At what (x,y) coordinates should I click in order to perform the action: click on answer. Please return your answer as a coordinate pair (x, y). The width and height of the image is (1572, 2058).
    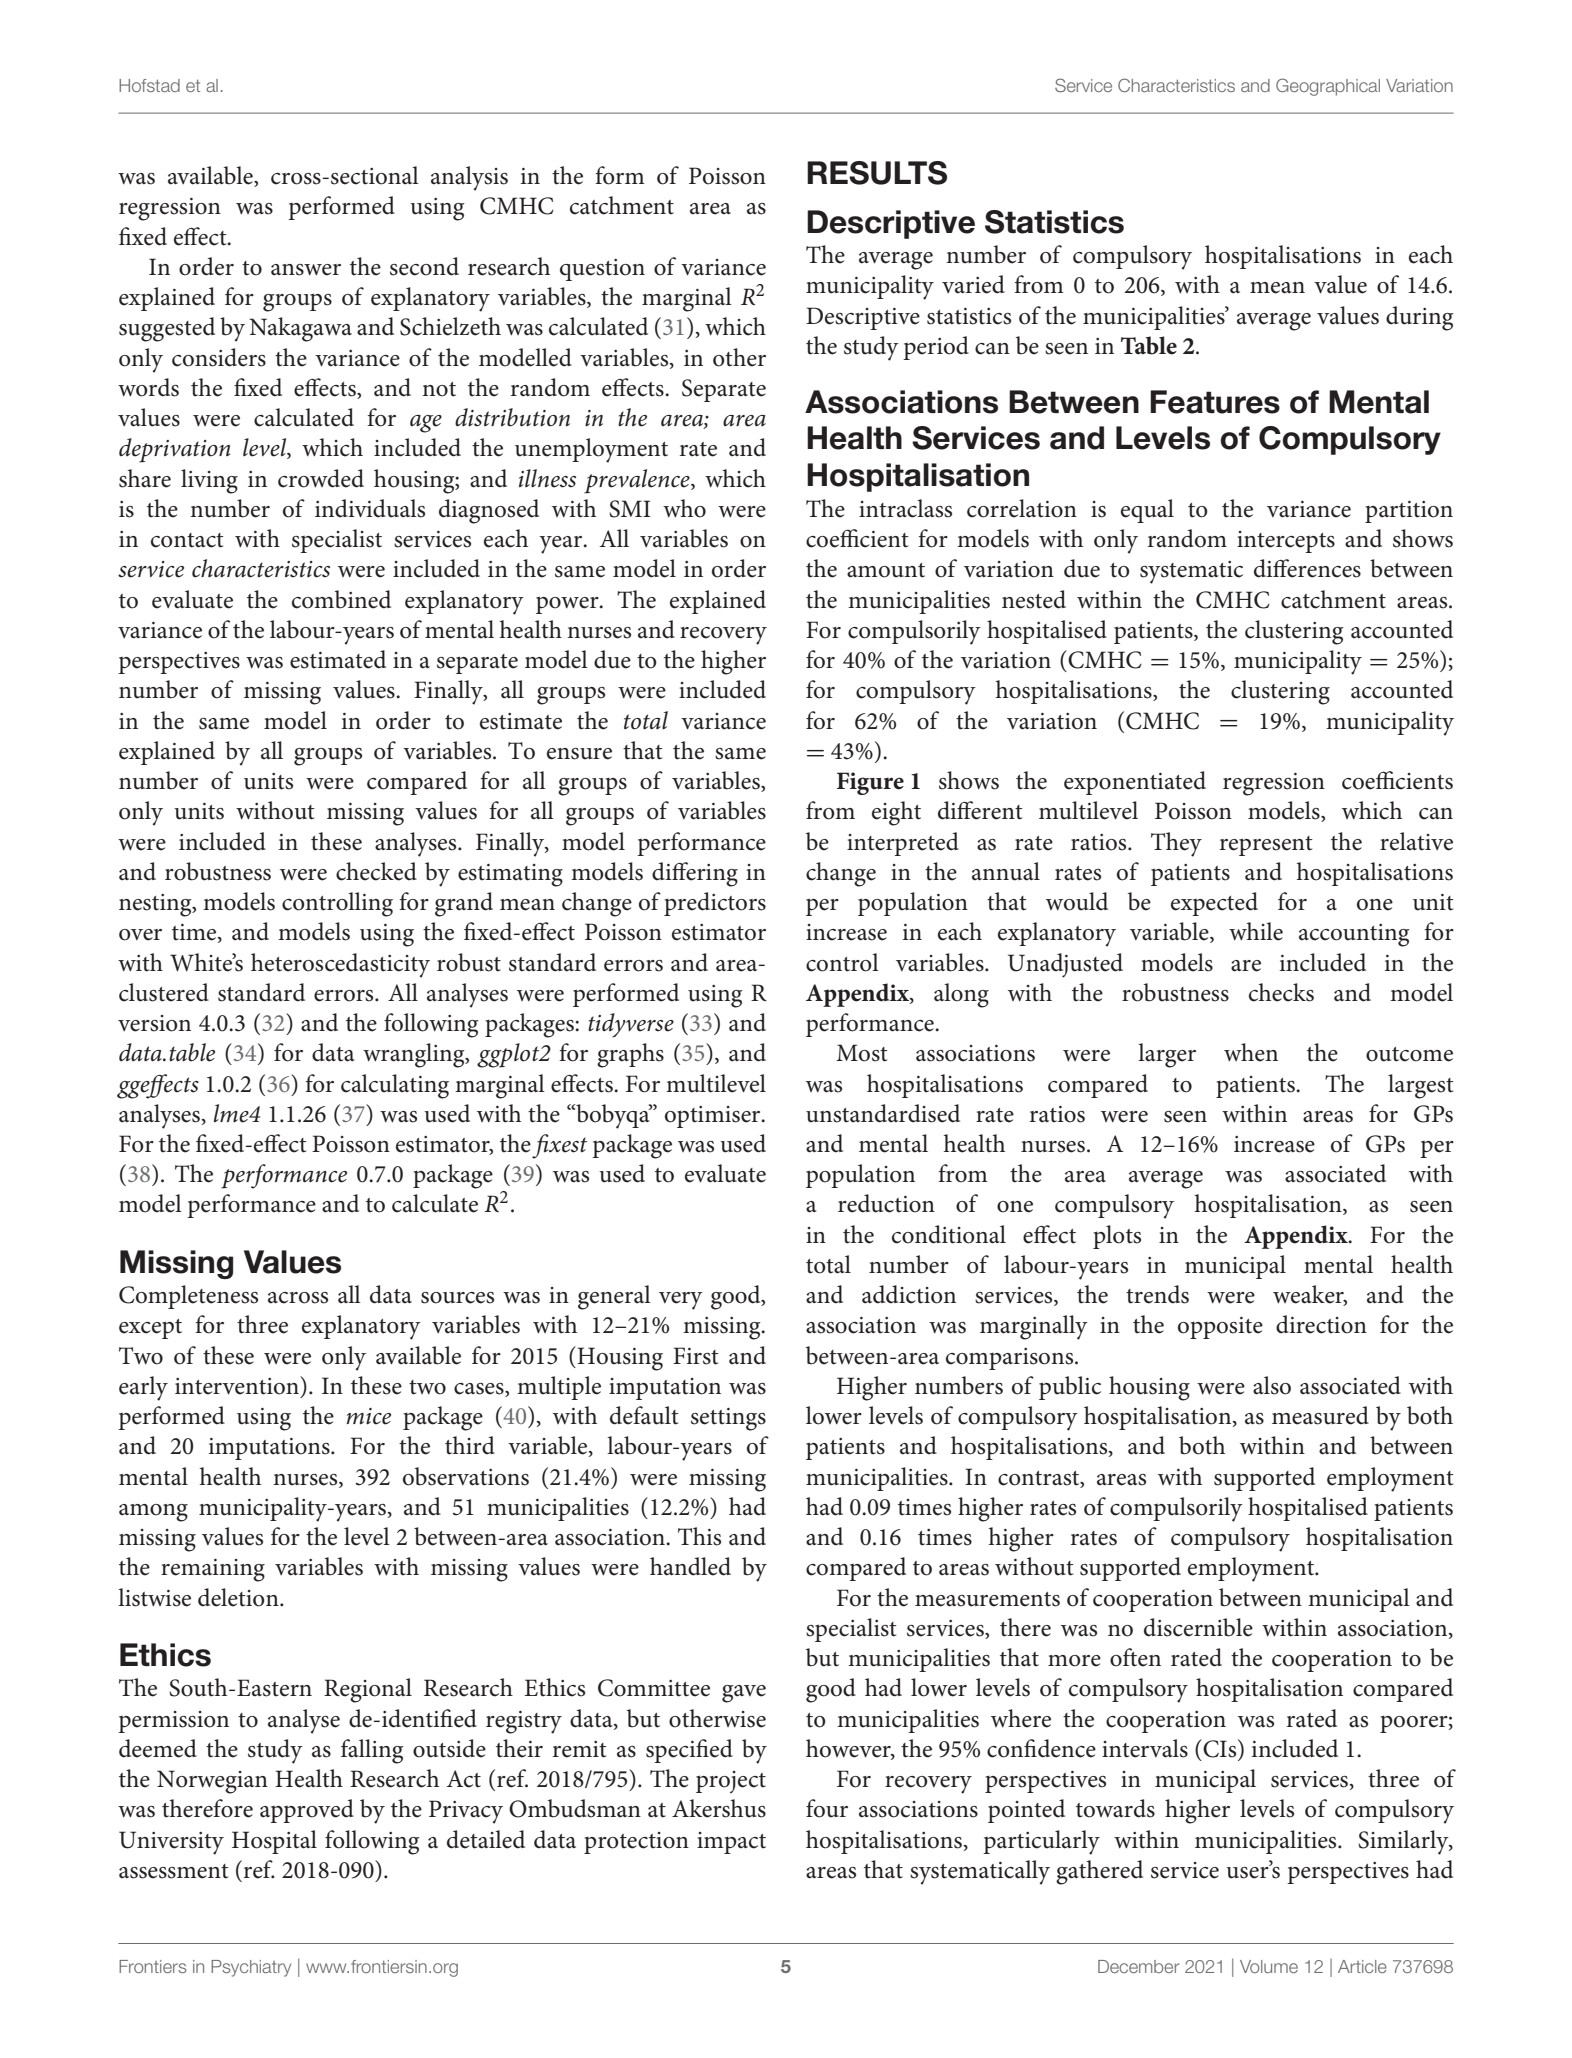
    Looking at the image, I should click on (306, 270).
